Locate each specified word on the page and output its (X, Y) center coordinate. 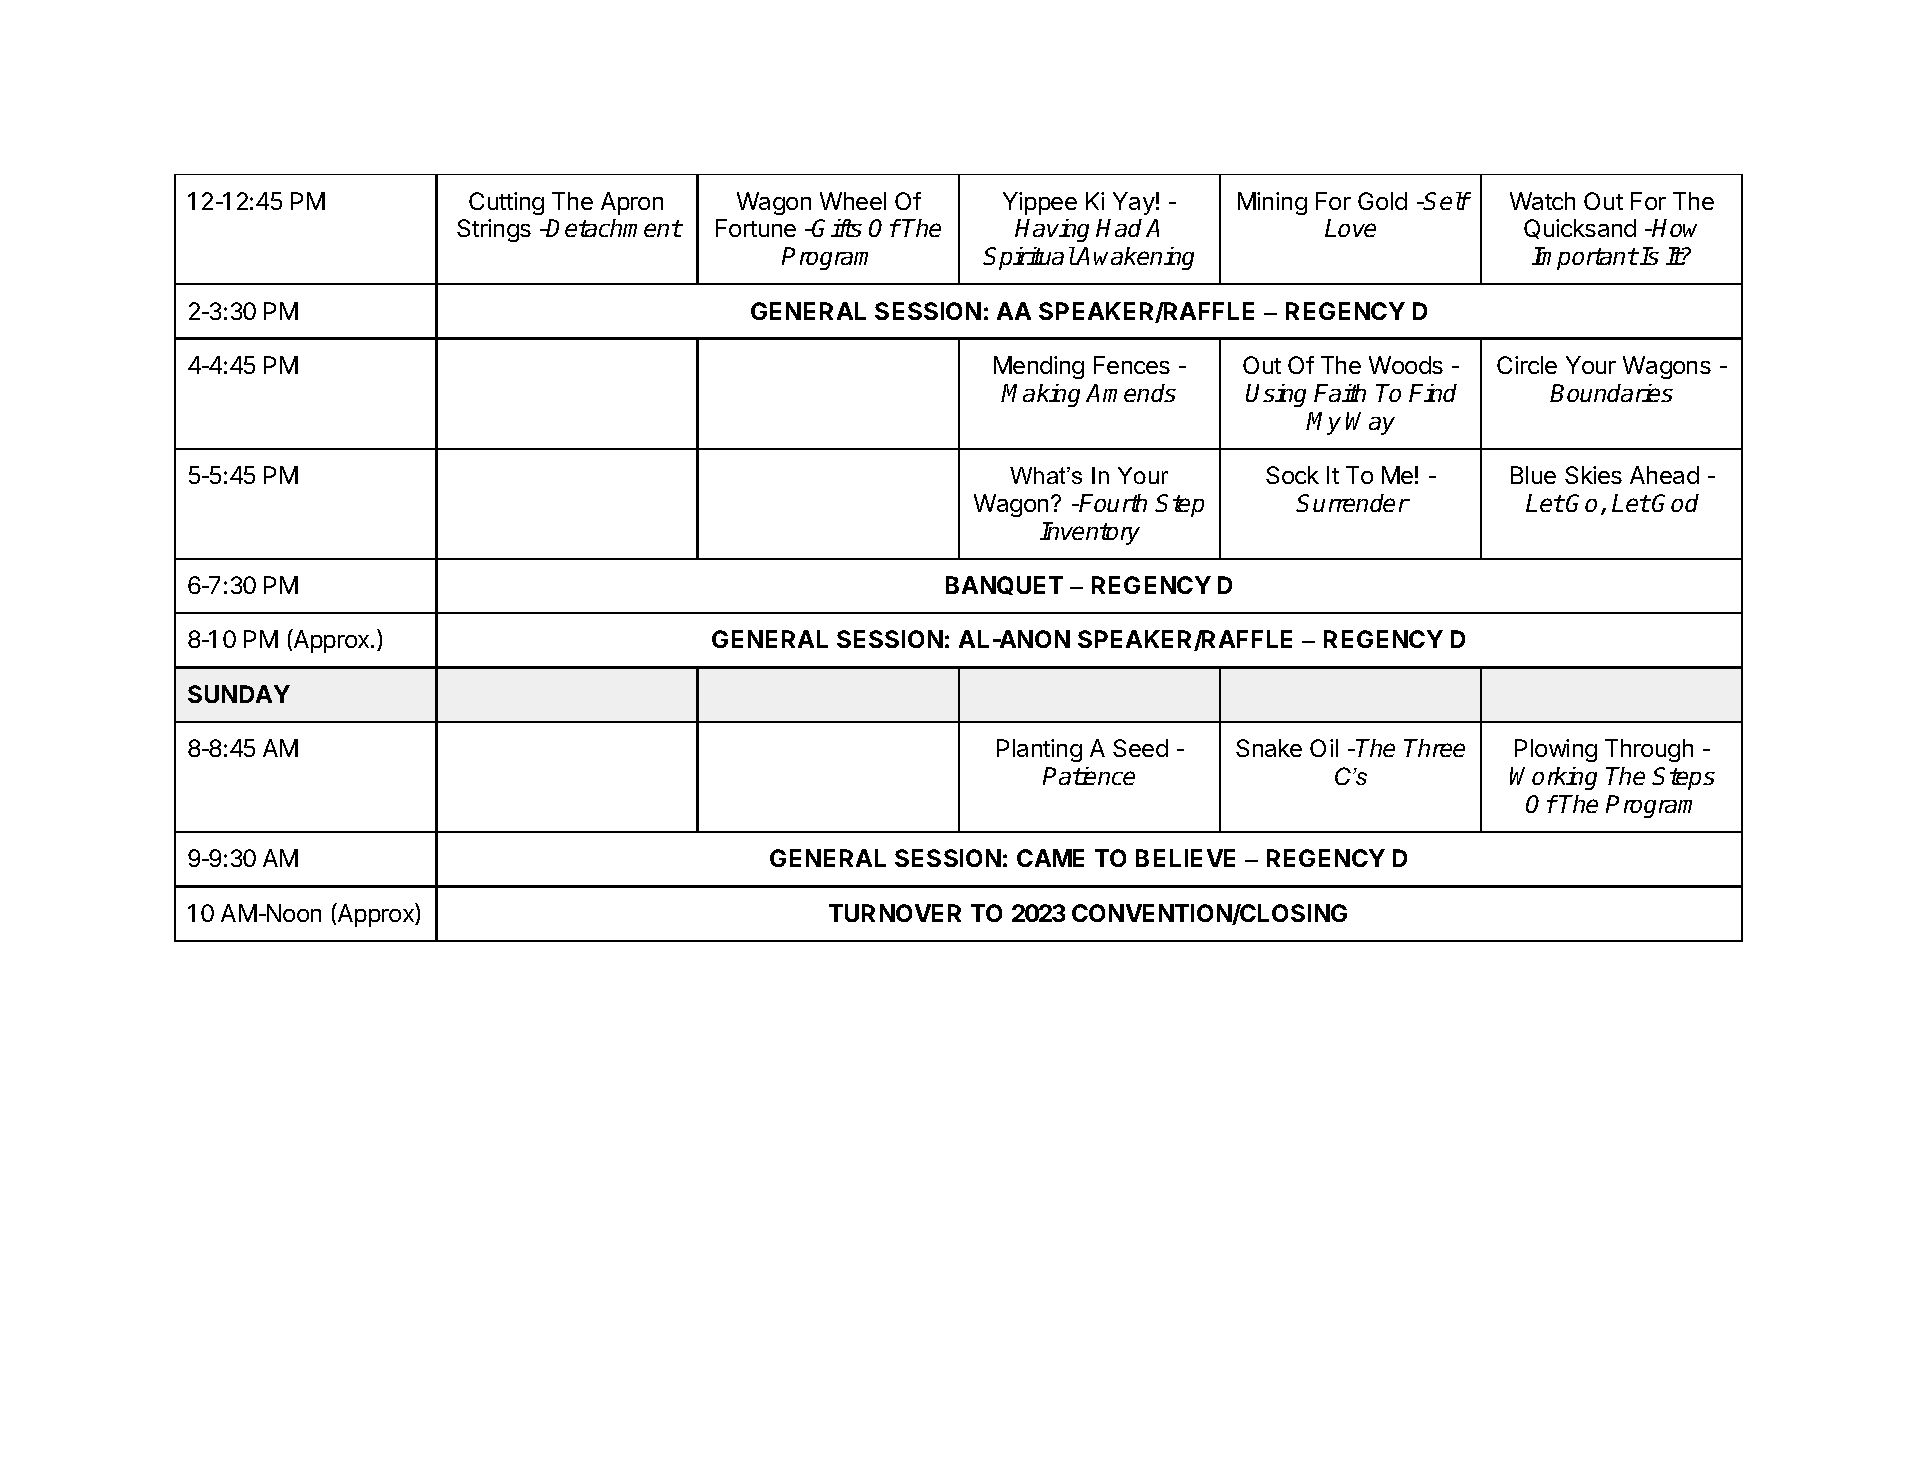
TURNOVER (895, 913)
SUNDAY (239, 694)
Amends (1131, 393)
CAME (1050, 858)
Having (1052, 230)
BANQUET (1004, 585)
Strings (494, 230)
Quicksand (1580, 229)
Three (1434, 748)
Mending (1039, 367)
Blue (1533, 475)
